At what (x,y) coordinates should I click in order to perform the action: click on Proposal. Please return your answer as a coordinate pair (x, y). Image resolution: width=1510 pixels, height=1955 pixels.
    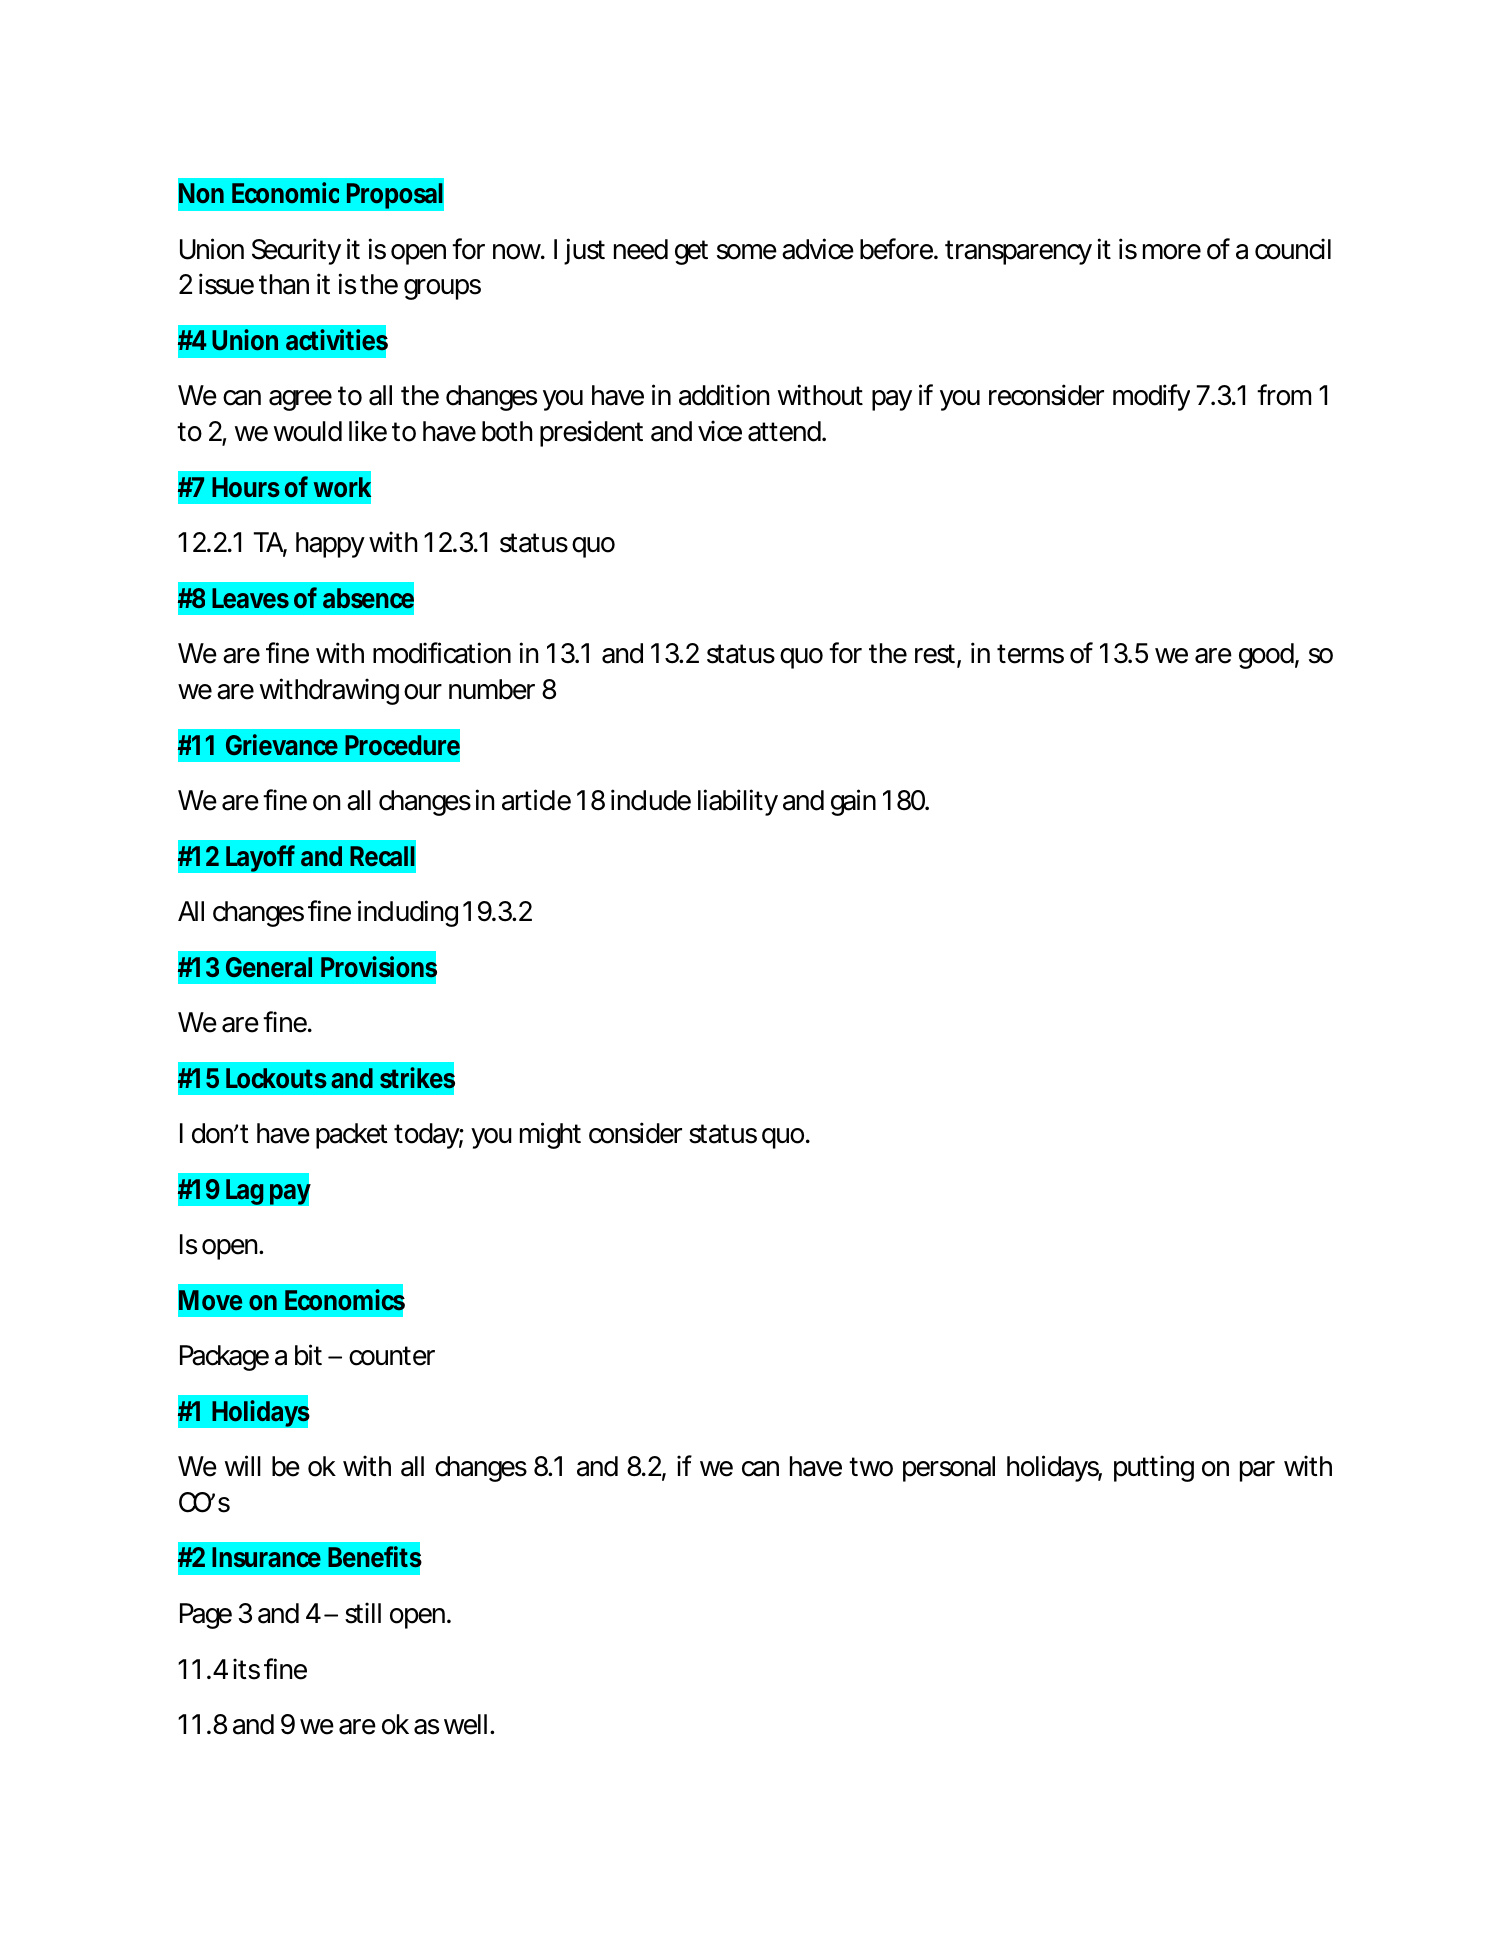
    Looking at the image, I should click on (394, 196).
